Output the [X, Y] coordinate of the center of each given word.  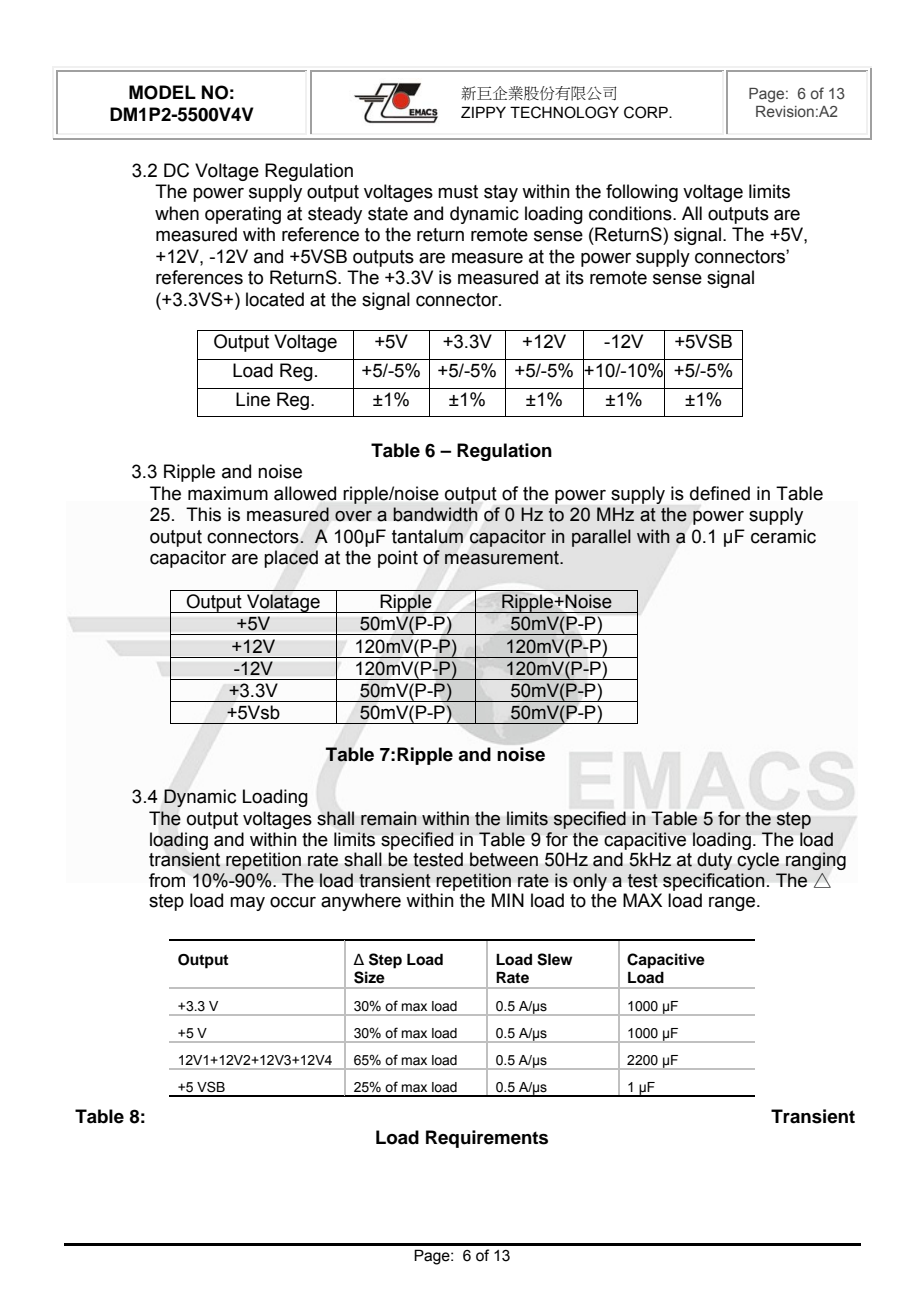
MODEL [162, 92]
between [504, 859]
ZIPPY [483, 112]
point [398, 559]
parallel [601, 538]
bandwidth [435, 514]
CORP [647, 112]
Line [253, 399]
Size [369, 977]
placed [291, 559]
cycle [758, 861]
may [247, 904]
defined [720, 493]
